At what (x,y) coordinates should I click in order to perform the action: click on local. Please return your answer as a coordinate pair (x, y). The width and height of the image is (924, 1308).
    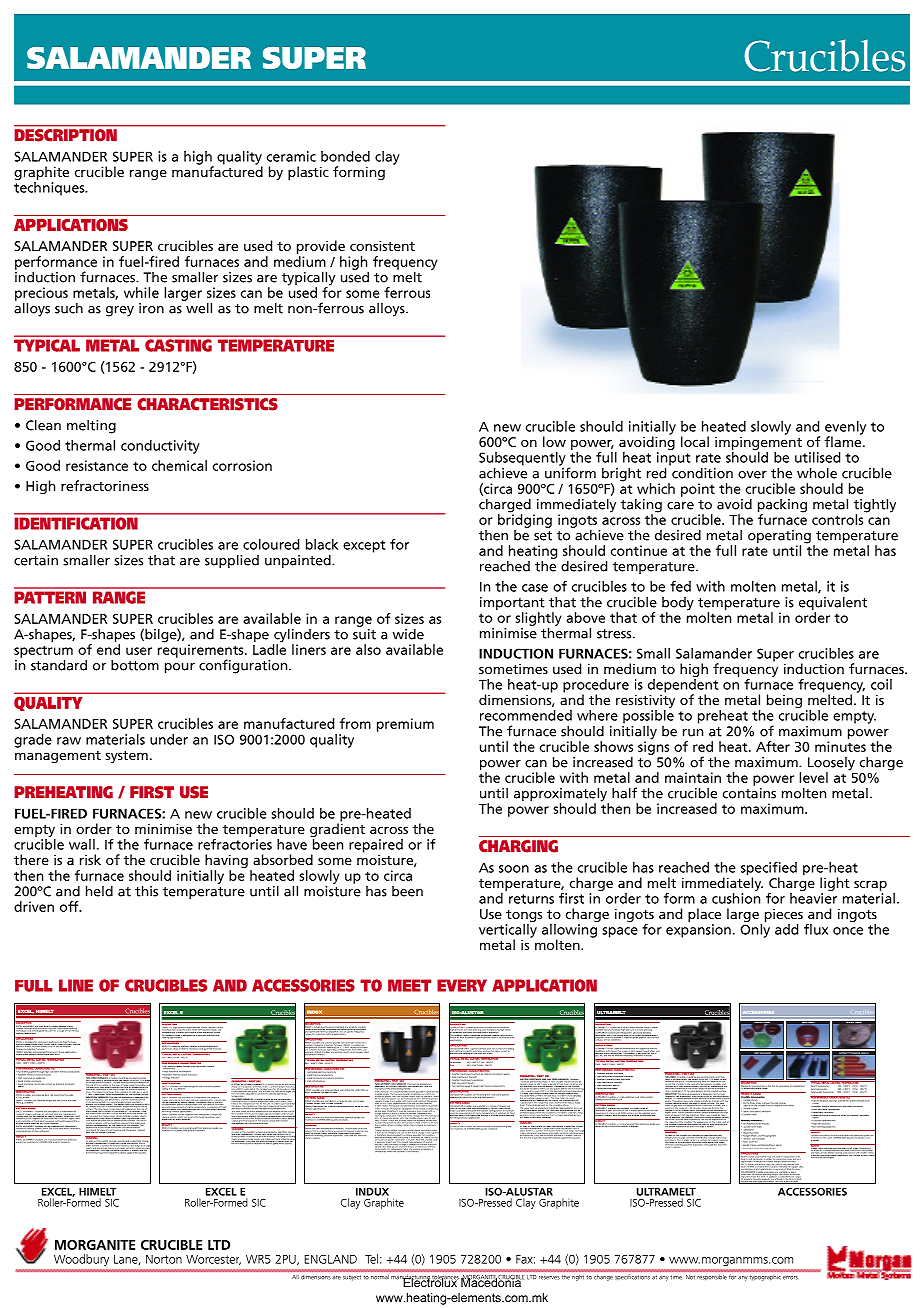
    Looking at the image, I should click on (695, 441).
